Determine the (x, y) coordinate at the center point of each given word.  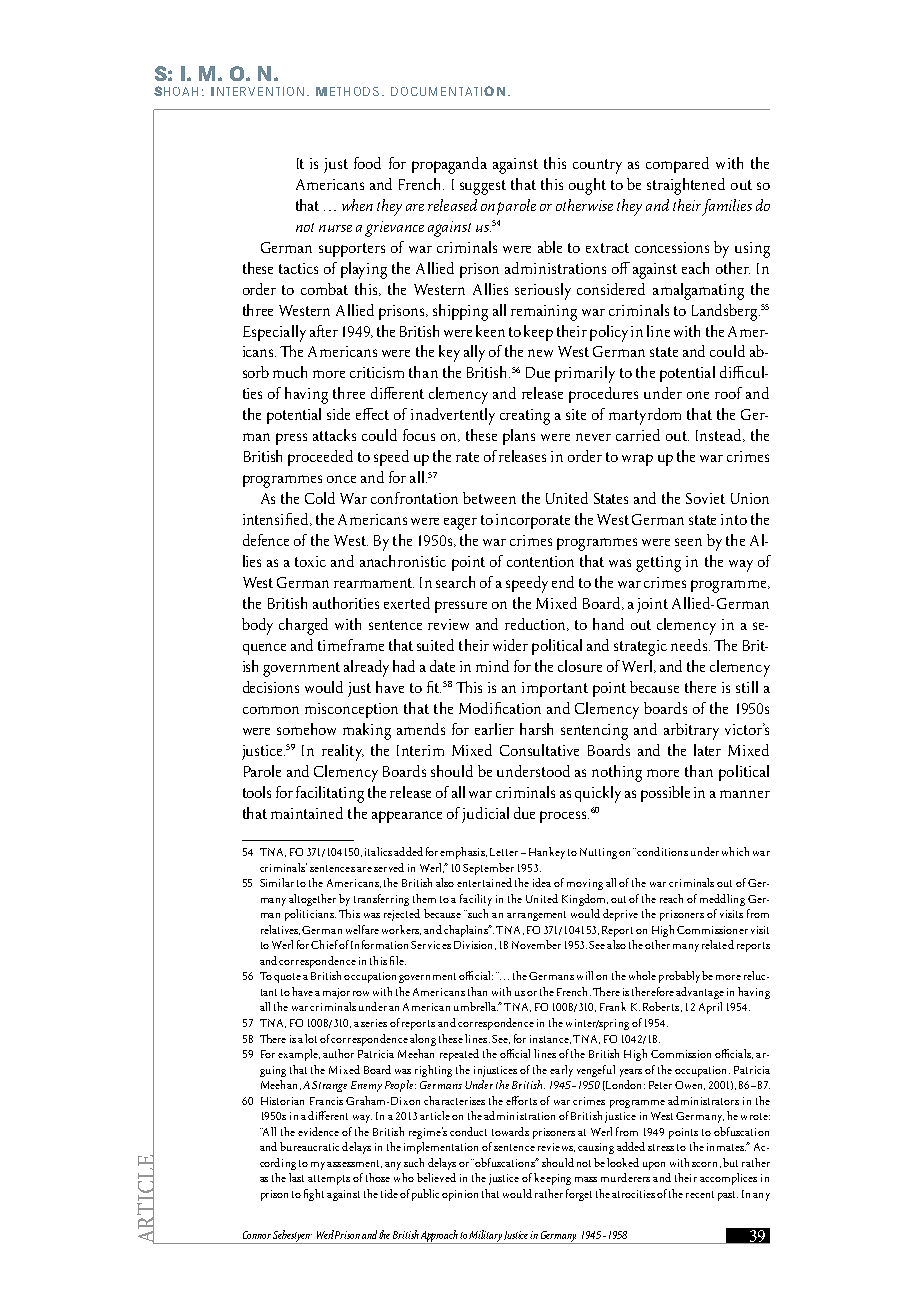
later (707, 750)
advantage (700, 993)
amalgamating (698, 291)
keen (490, 331)
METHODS (347, 91)
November (536, 944)
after (324, 331)
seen (688, 542)
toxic (310, 561)
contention (540, 561)
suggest (483, 187)
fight (314, 1195)
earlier (494, 729)
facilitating (330, 794)
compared (677, 165)
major (336, 993)
